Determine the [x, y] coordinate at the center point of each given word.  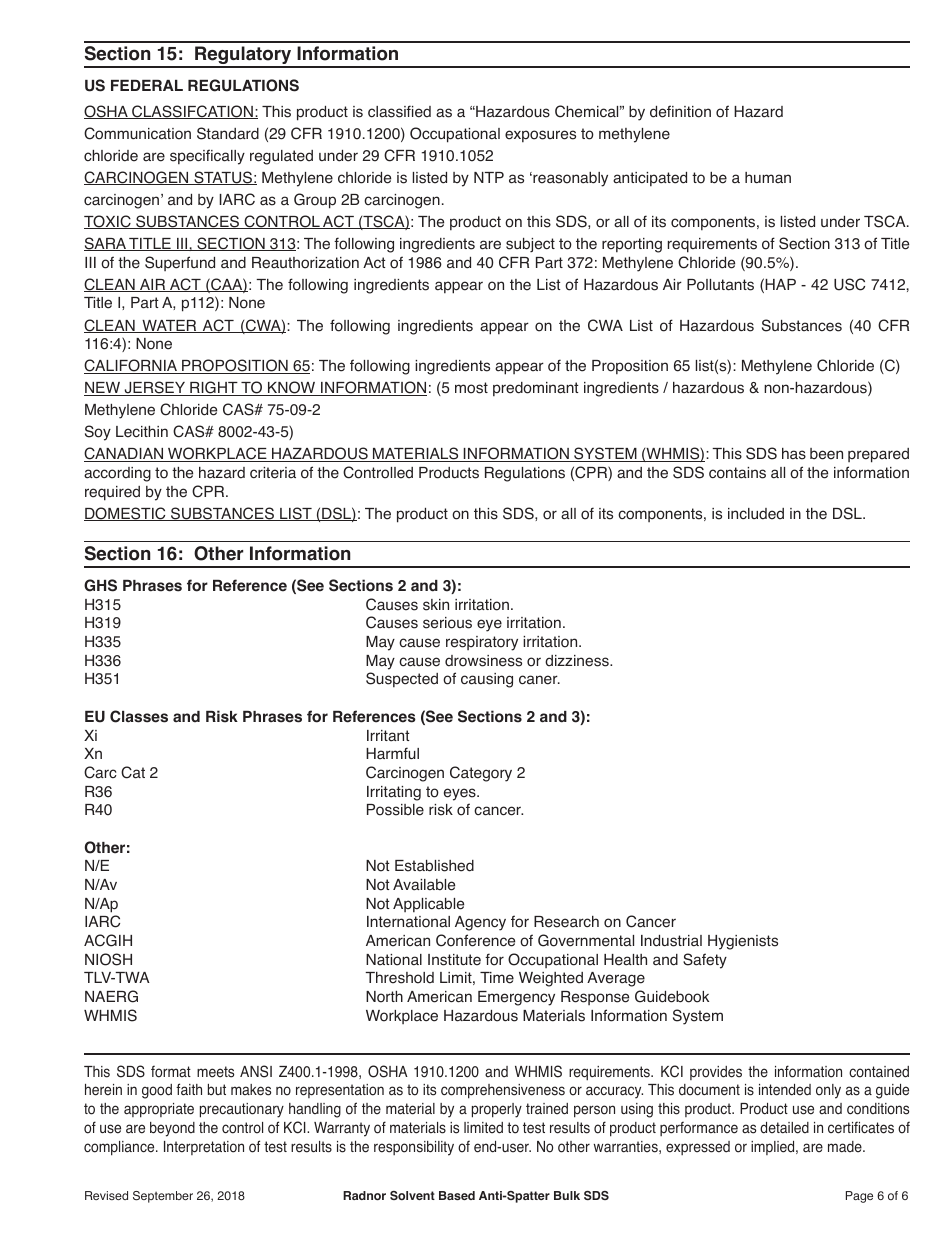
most [471, 388]
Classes [139, 716]
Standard [228, 133]
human [768, 177]
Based [457, 1195]
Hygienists [743, 942]
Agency [480, 923]
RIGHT [214, 388]
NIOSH [108, 959]
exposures [540, 136]
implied [774, 1148]
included [756, 514]
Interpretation [204, 1148]
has [794, 454]
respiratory [482, 643]
